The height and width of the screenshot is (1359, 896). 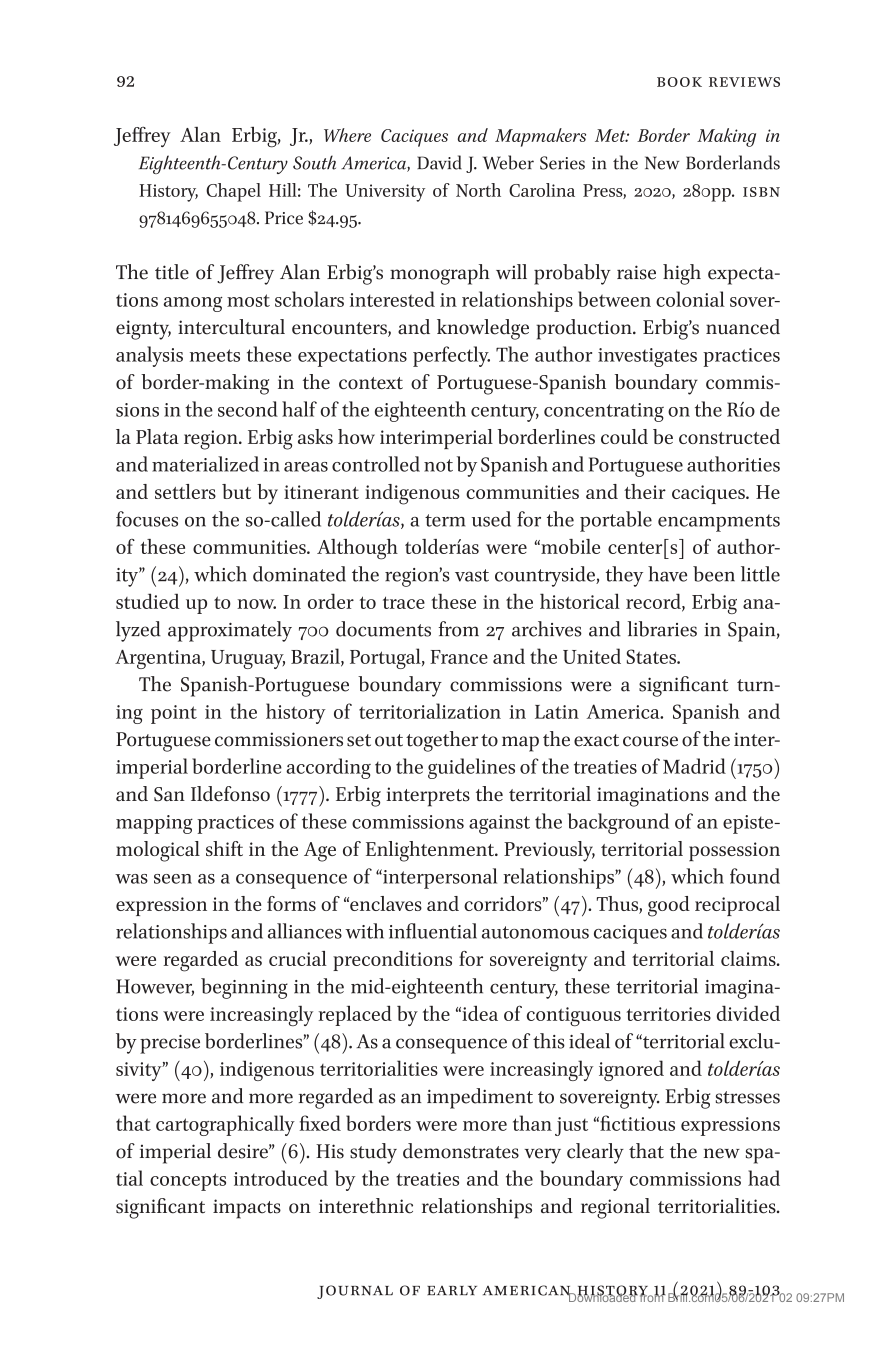 I want to click on settlers, so click(x=185, y=491).
